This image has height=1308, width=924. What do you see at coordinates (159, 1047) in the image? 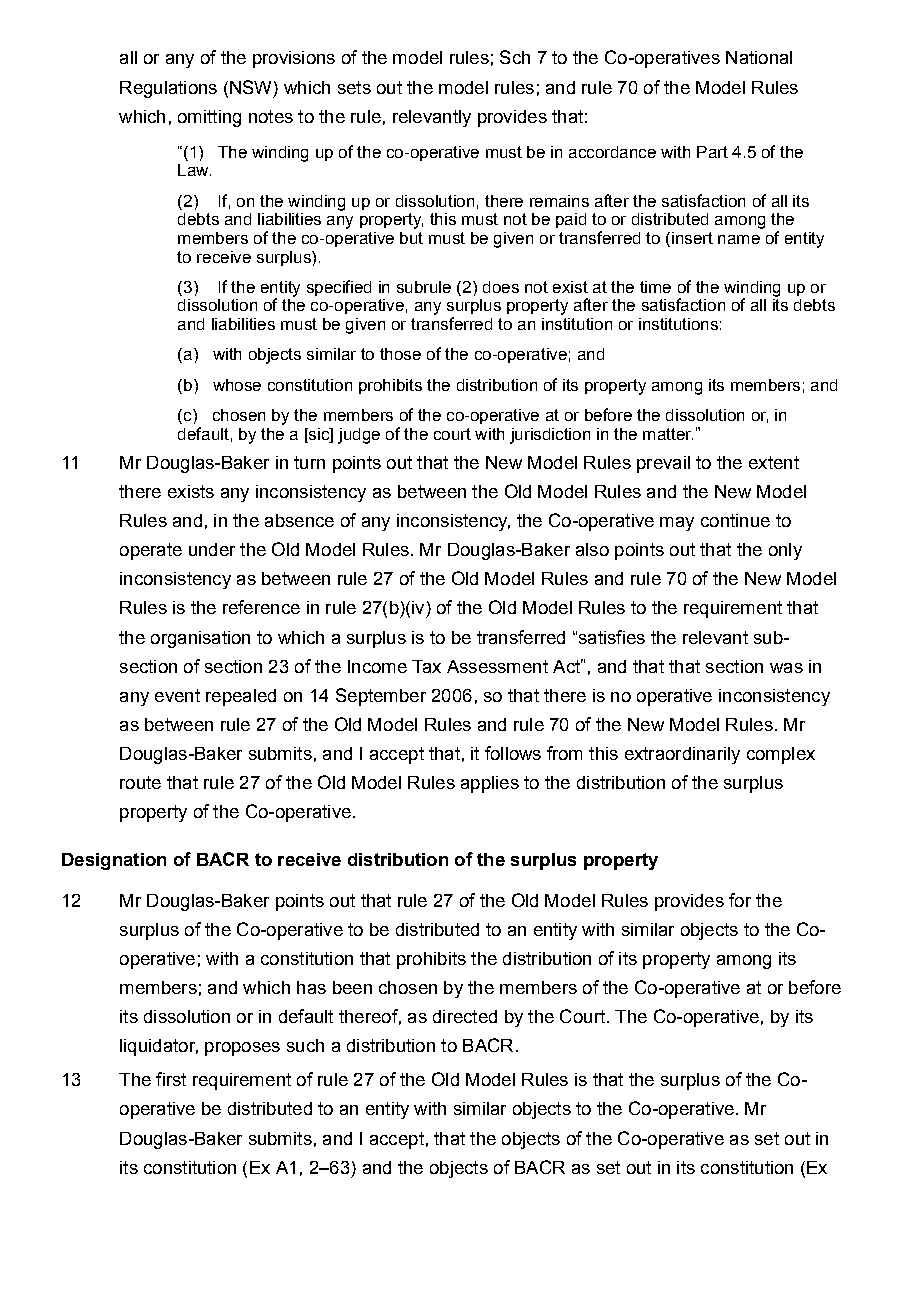
I see `liquidator` at bounding box center [159, 1047].
